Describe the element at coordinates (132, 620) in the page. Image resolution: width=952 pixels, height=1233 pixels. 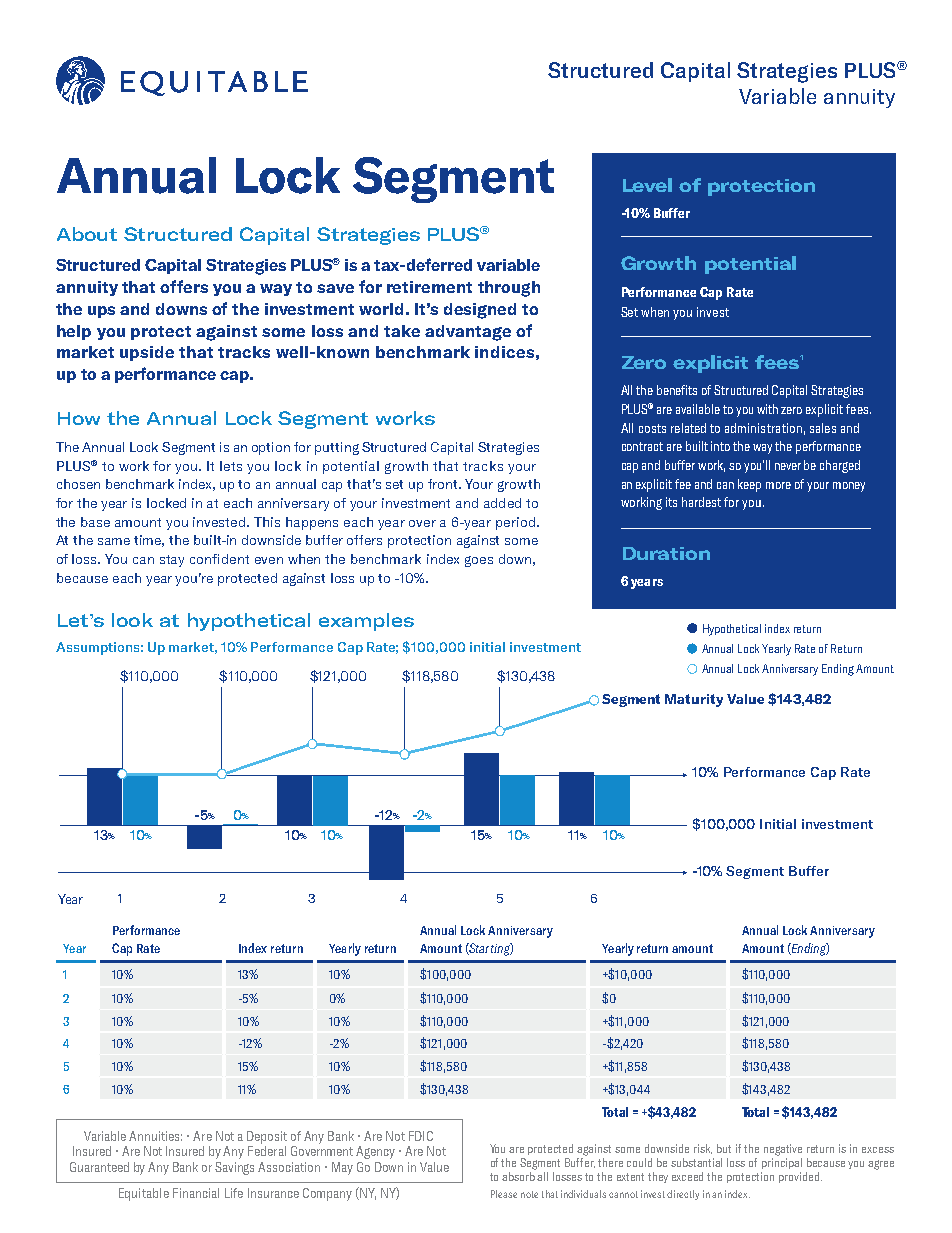
I see `look` at that location.
